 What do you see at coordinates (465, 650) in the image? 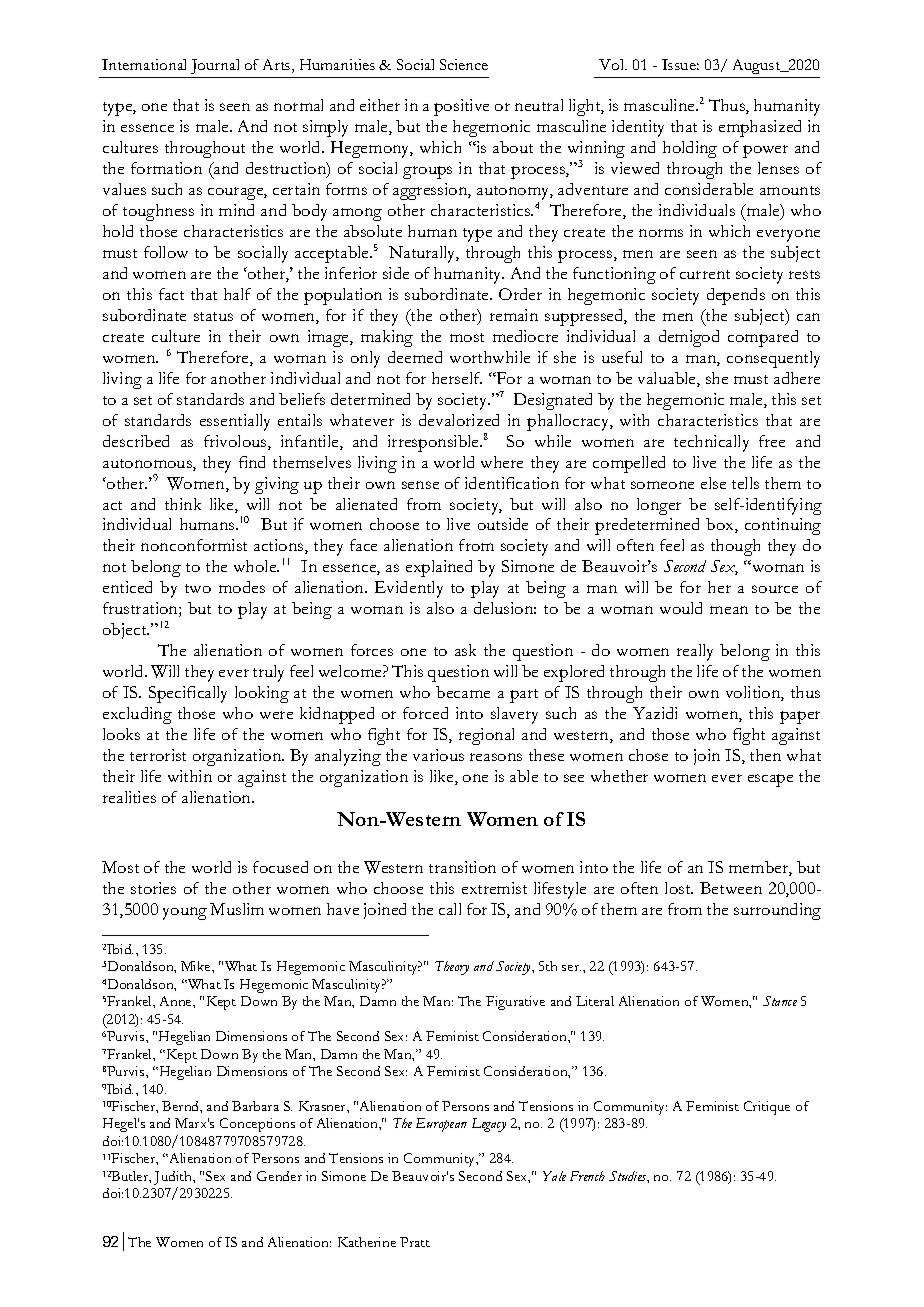
I see `ask` at bounding box center [465, 650].
